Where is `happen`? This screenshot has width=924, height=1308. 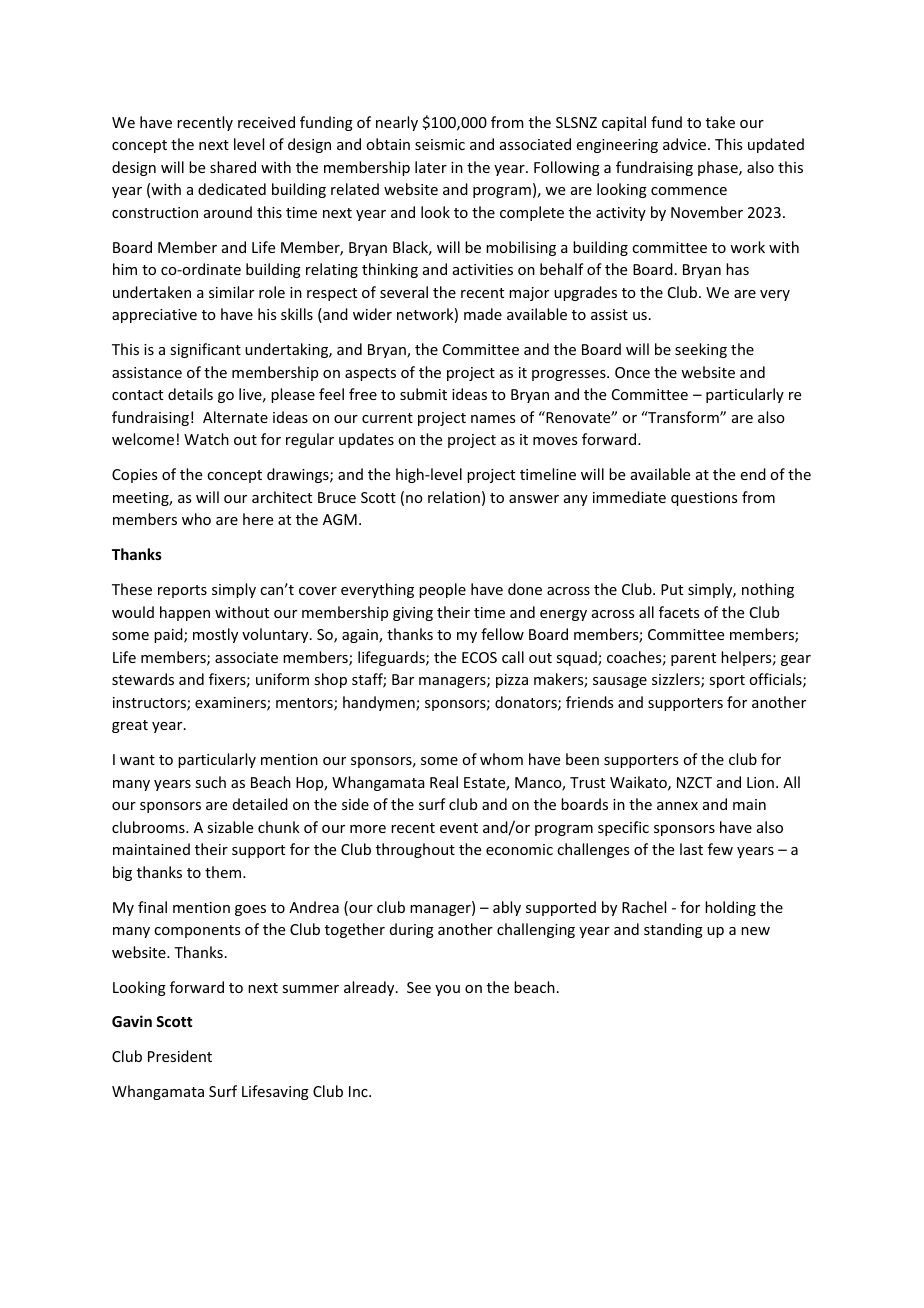 happen is located at coordinates (185, 613).
